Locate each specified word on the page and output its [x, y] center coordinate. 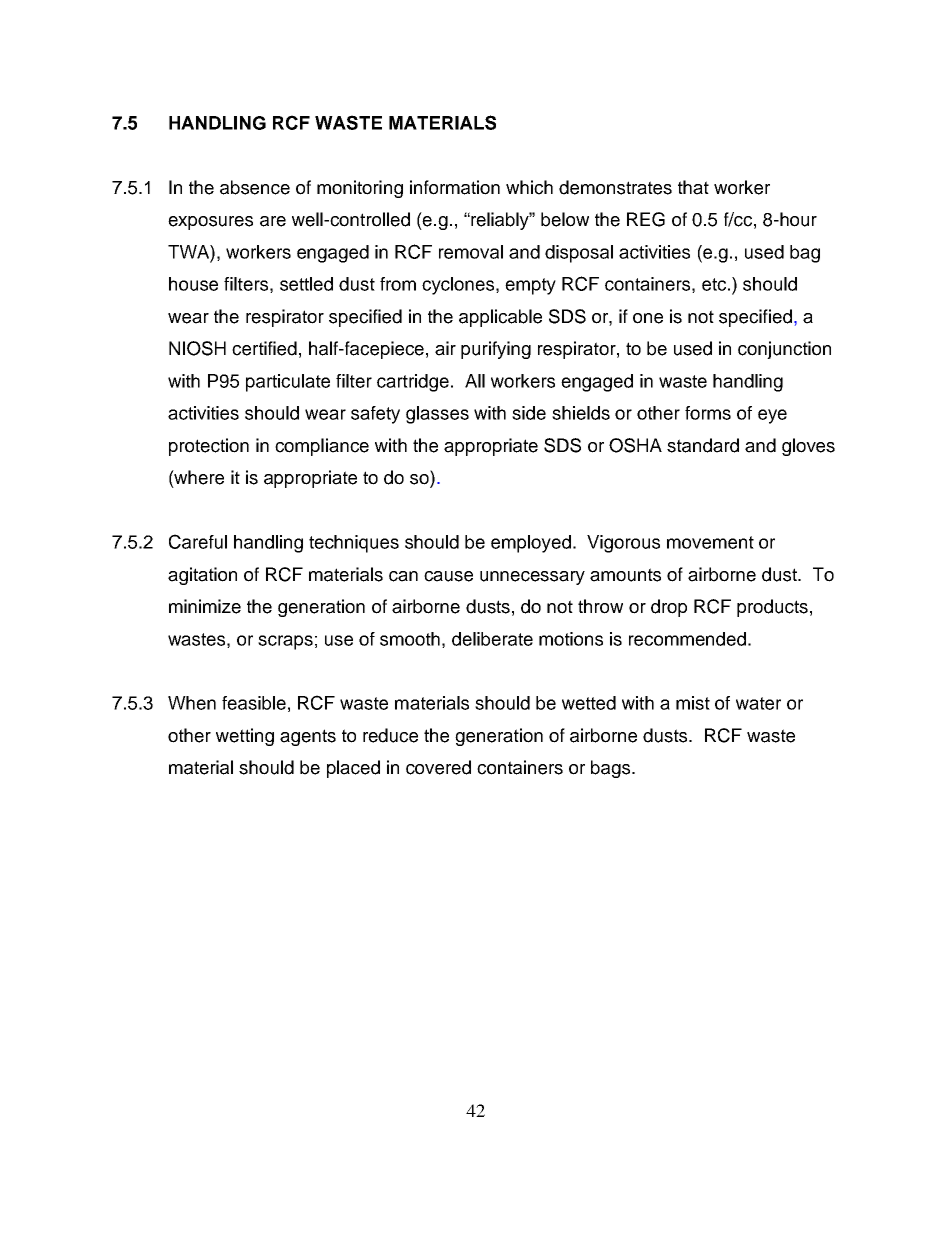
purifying [496, 350]
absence [255, 187]
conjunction [784, 350]
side [529, 413]
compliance [322, 447]
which [529, 187]
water [758, 703]
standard [703, 445]
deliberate [492, 639]
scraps [285, 642]
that [693, 187]
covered [438, 767]
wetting [245, 737]
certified [264, 348]
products [772, 608]
